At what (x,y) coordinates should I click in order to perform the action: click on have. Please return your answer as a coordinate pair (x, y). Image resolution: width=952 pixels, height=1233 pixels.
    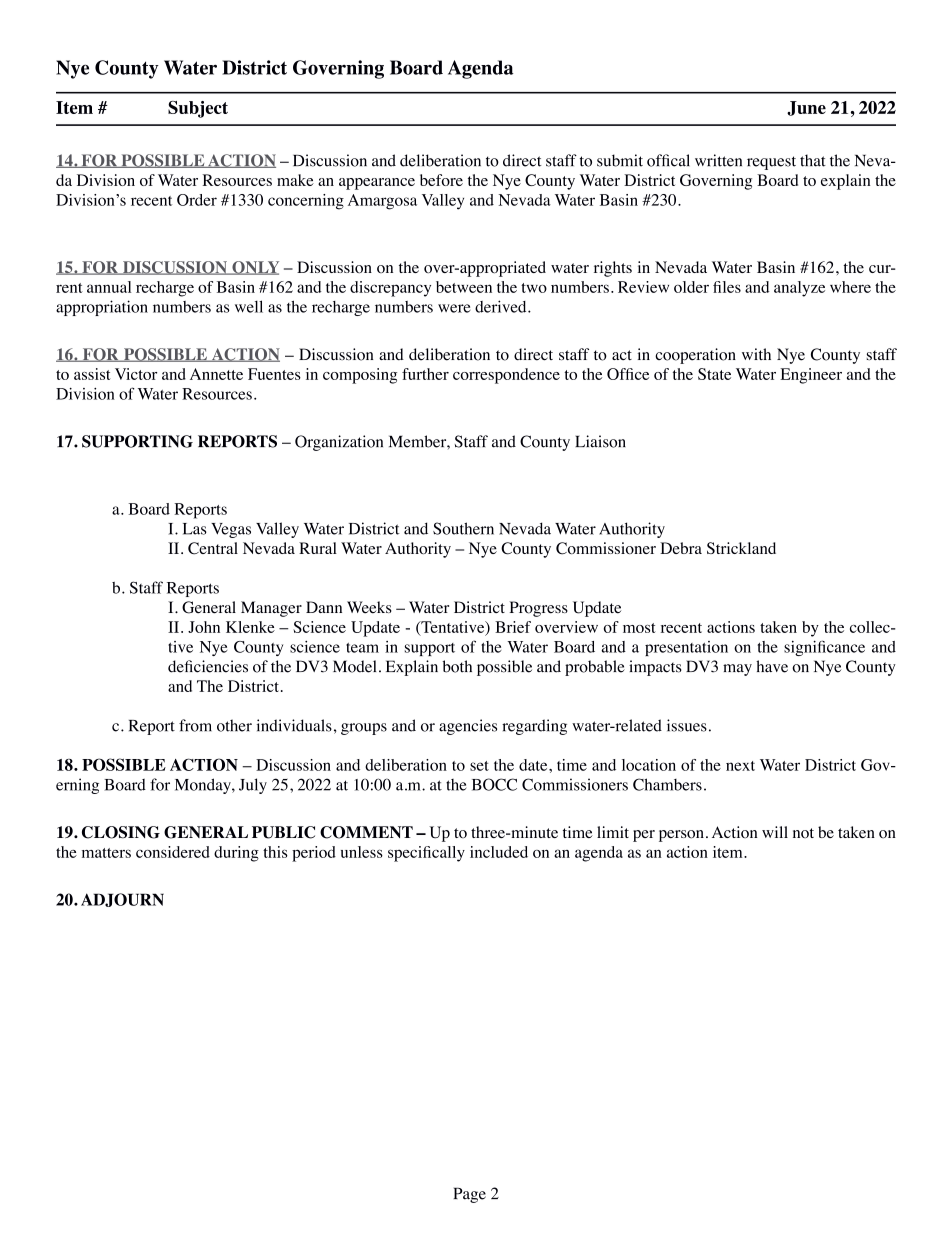
    Looking at the image, I should click on (772, 666).
